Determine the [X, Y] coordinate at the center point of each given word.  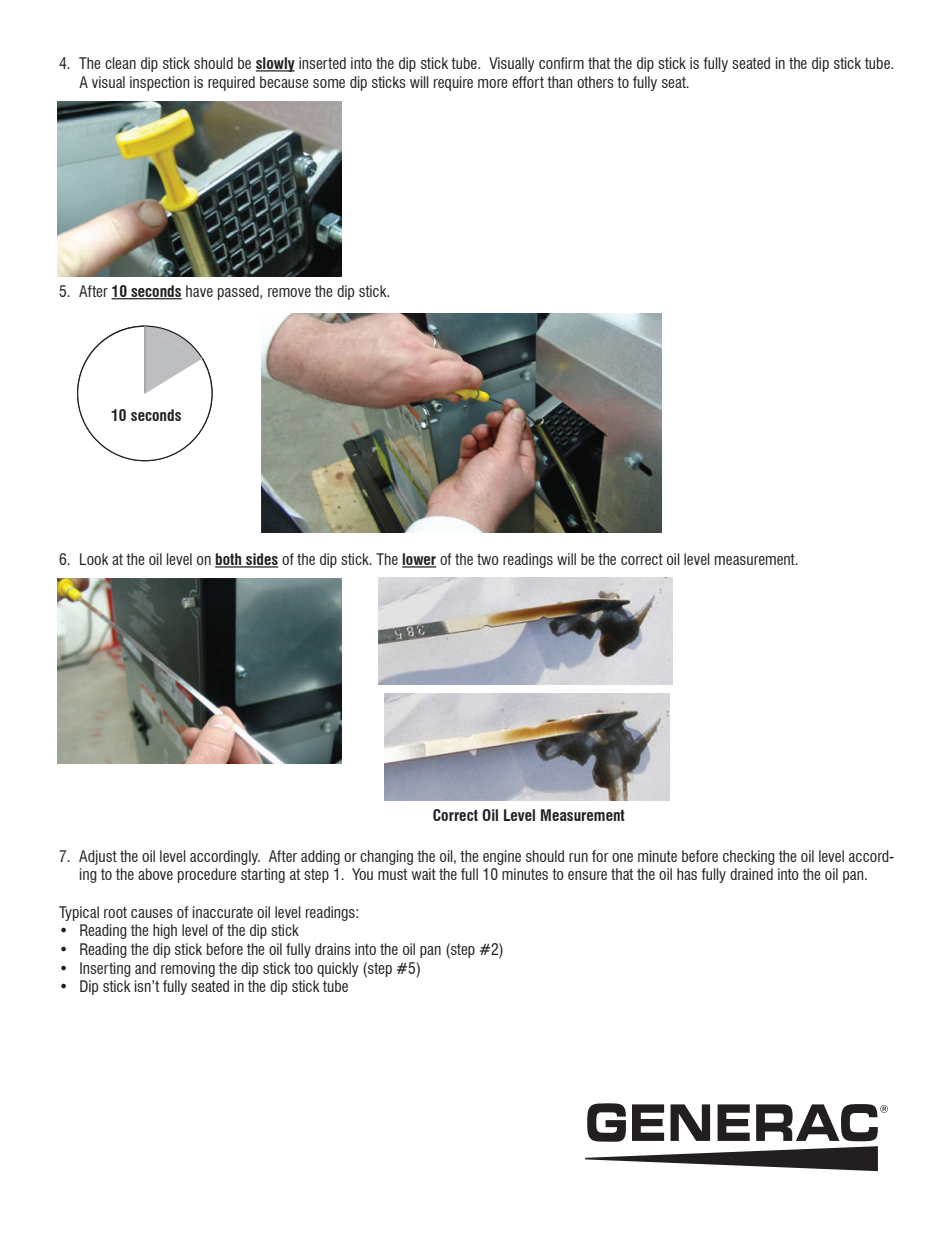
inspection [159, 83]
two [488, 559]
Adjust [98, 857]
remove [289, 292]
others [595, 82]
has [687, 874]
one [622, 857]
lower [419, 560]
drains [333, 949]
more [493, 83]
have [199, 291]
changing [386, 857]
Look [94, 559]
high [165, 931]
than [559, 82]
